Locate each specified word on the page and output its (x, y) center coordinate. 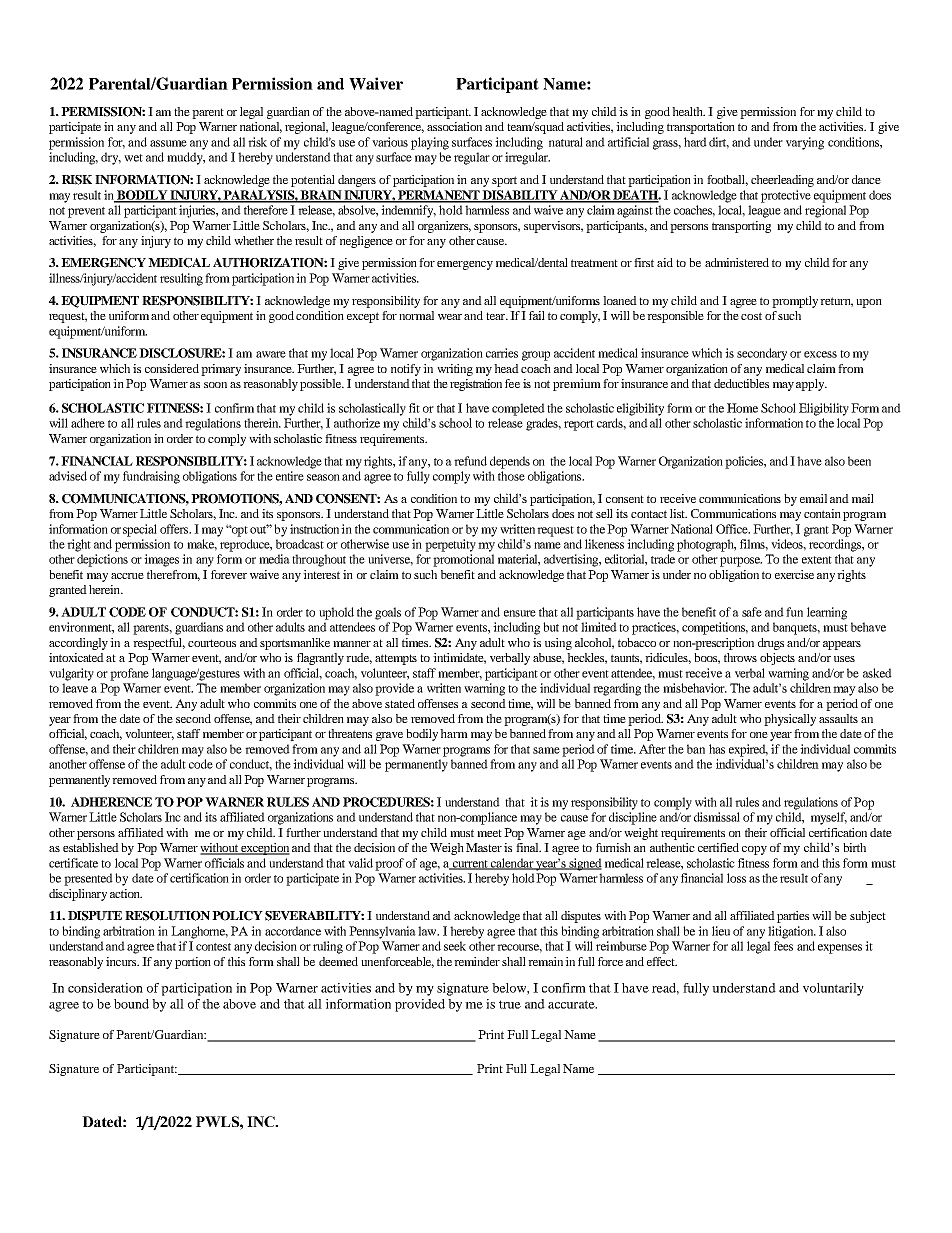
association (454, 126)
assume (168, 143)
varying (805, 143)
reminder (477, 961)
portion (193, 963)
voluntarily (833, 989)
